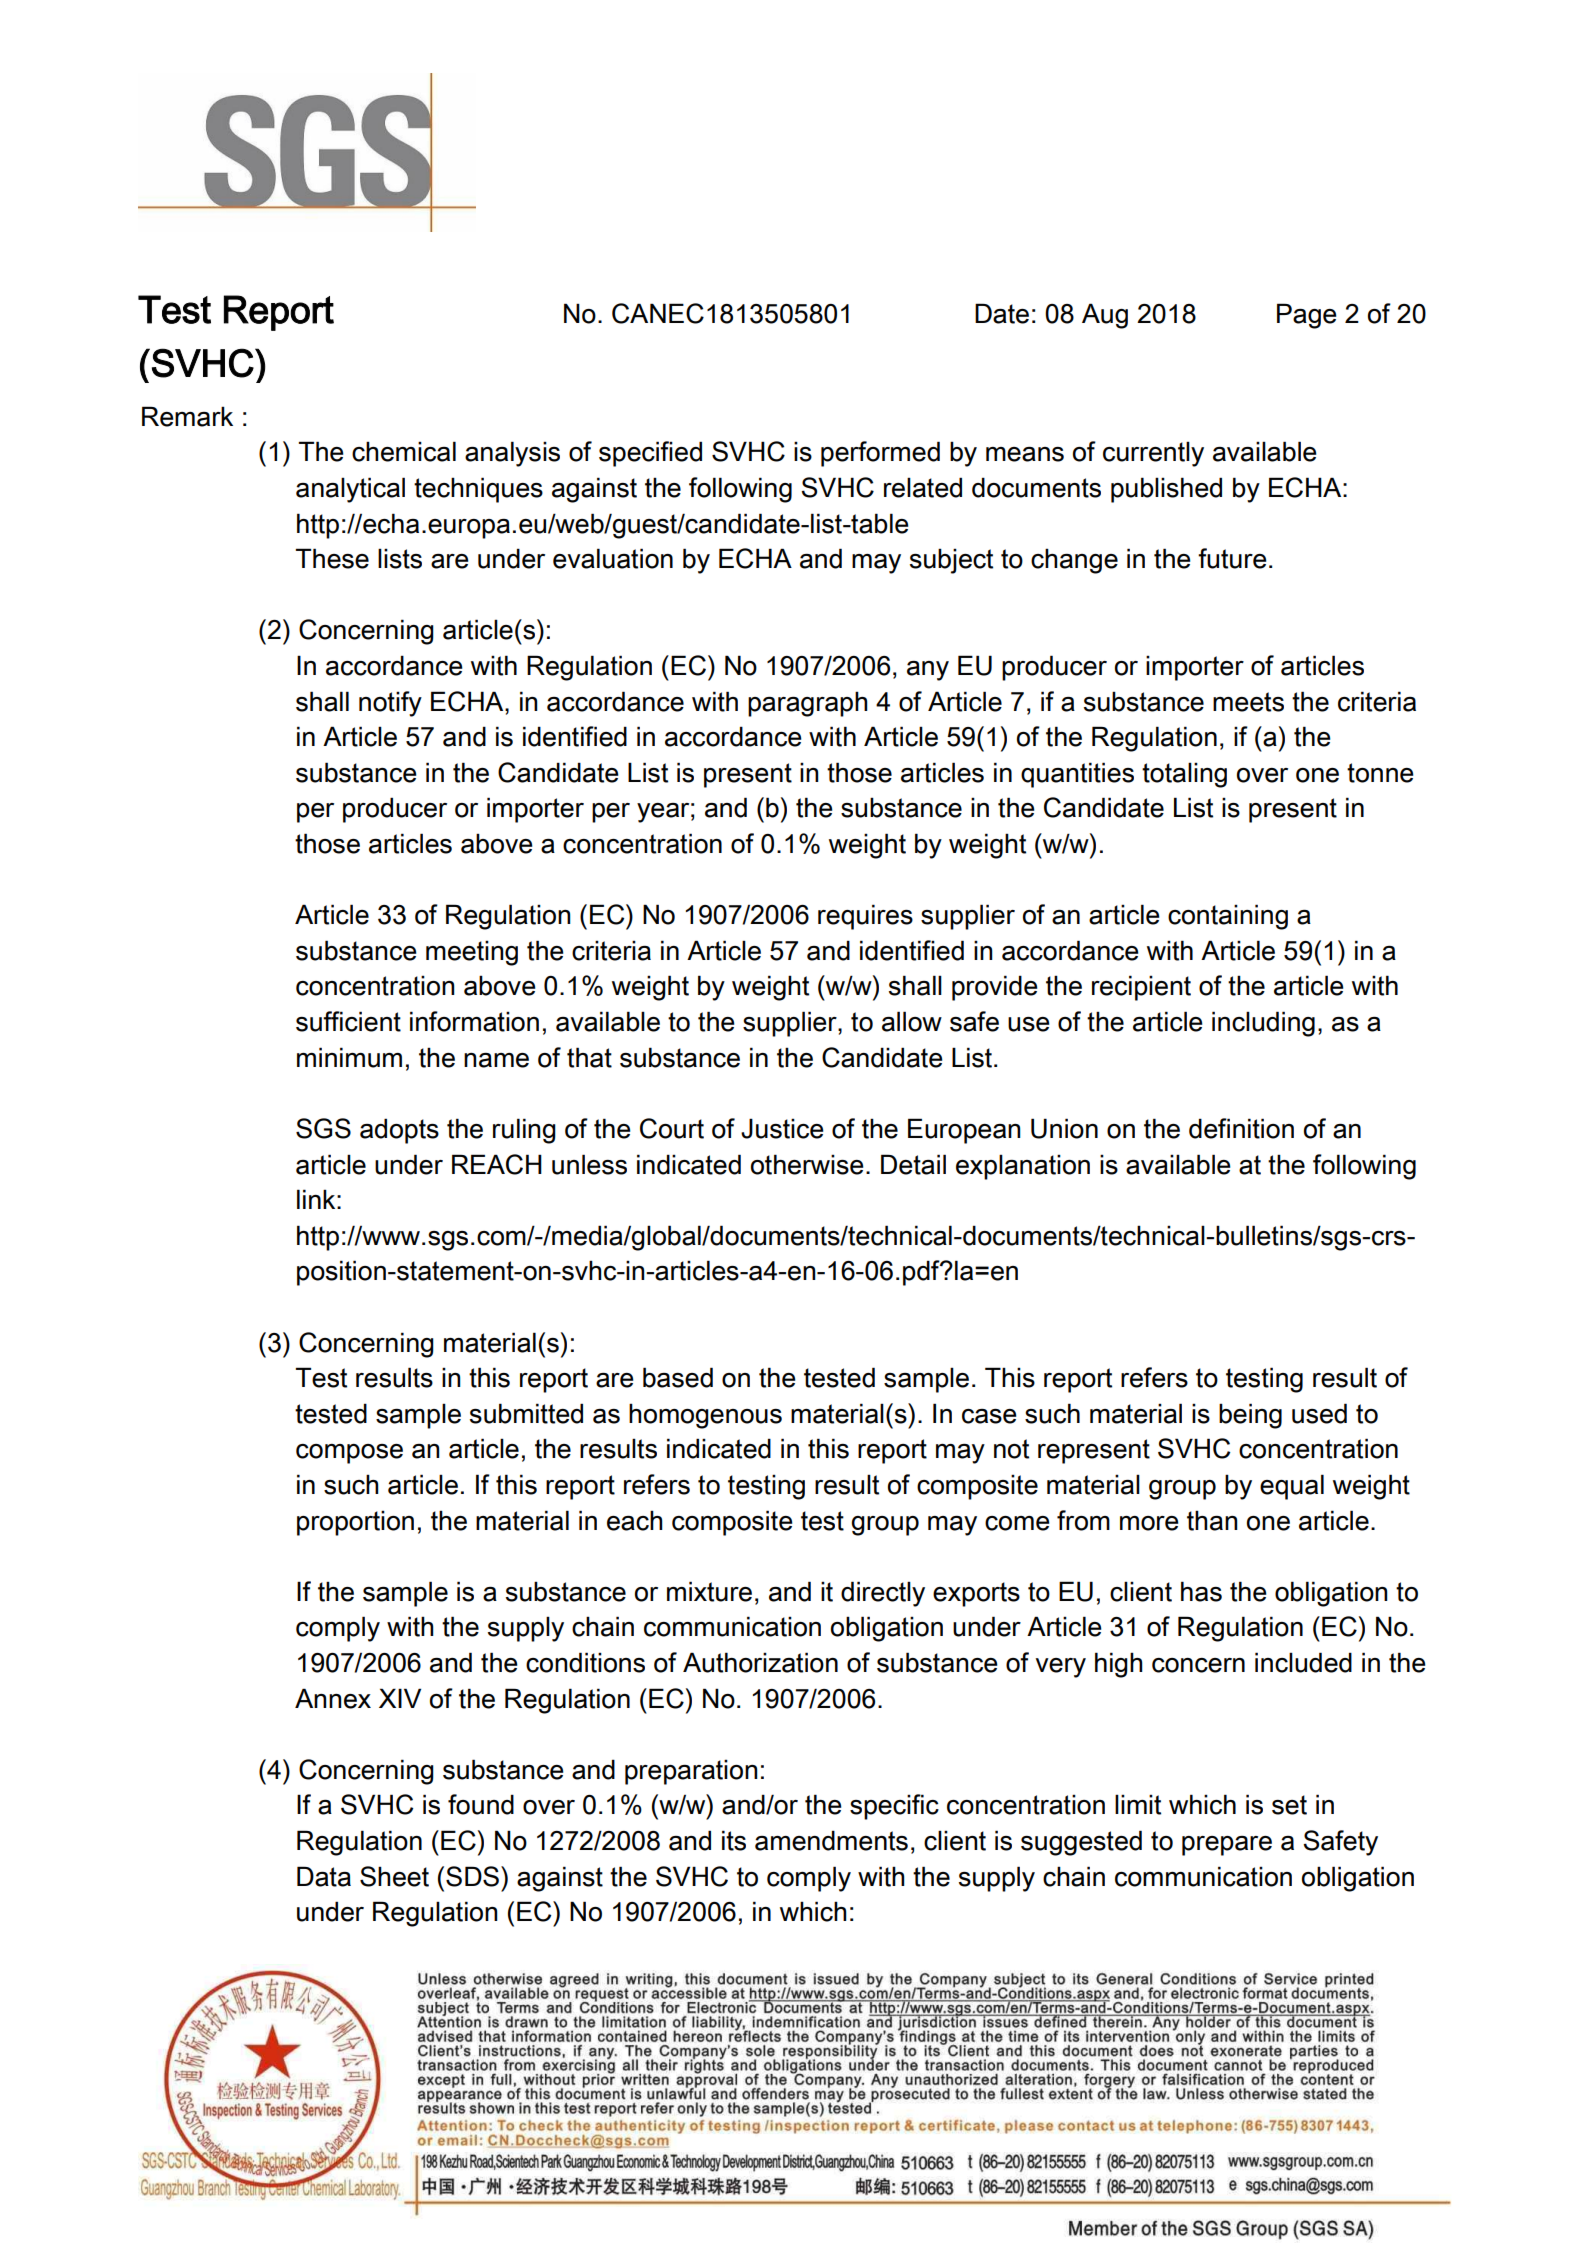 The width and height of the screenshot is (1587, 2243). What do you see at coordinates (782, 1128) in the screenshot?
I see `Justice` at bounding box center [782, 1128].
